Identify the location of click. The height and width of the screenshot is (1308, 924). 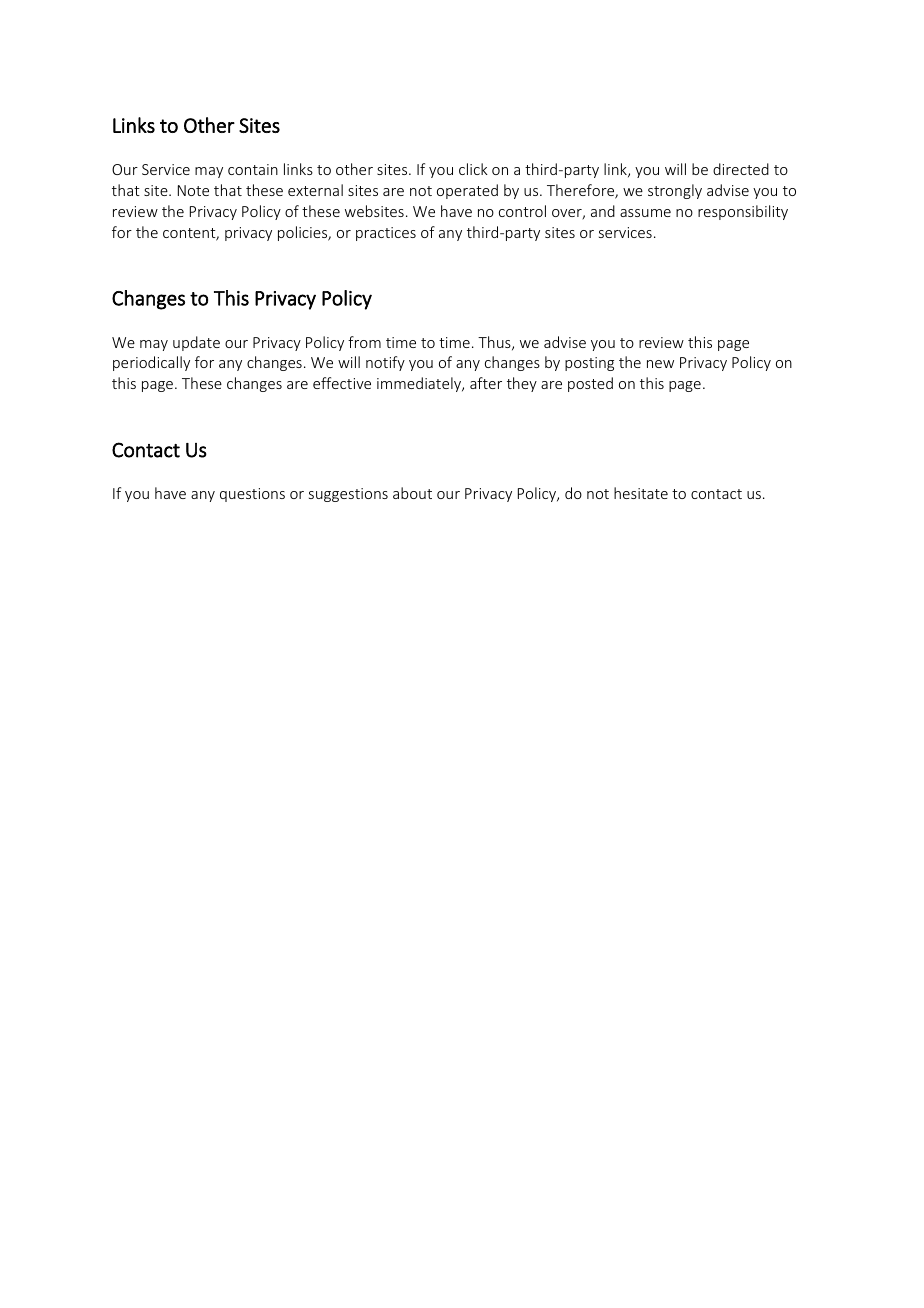
(473, 169).
